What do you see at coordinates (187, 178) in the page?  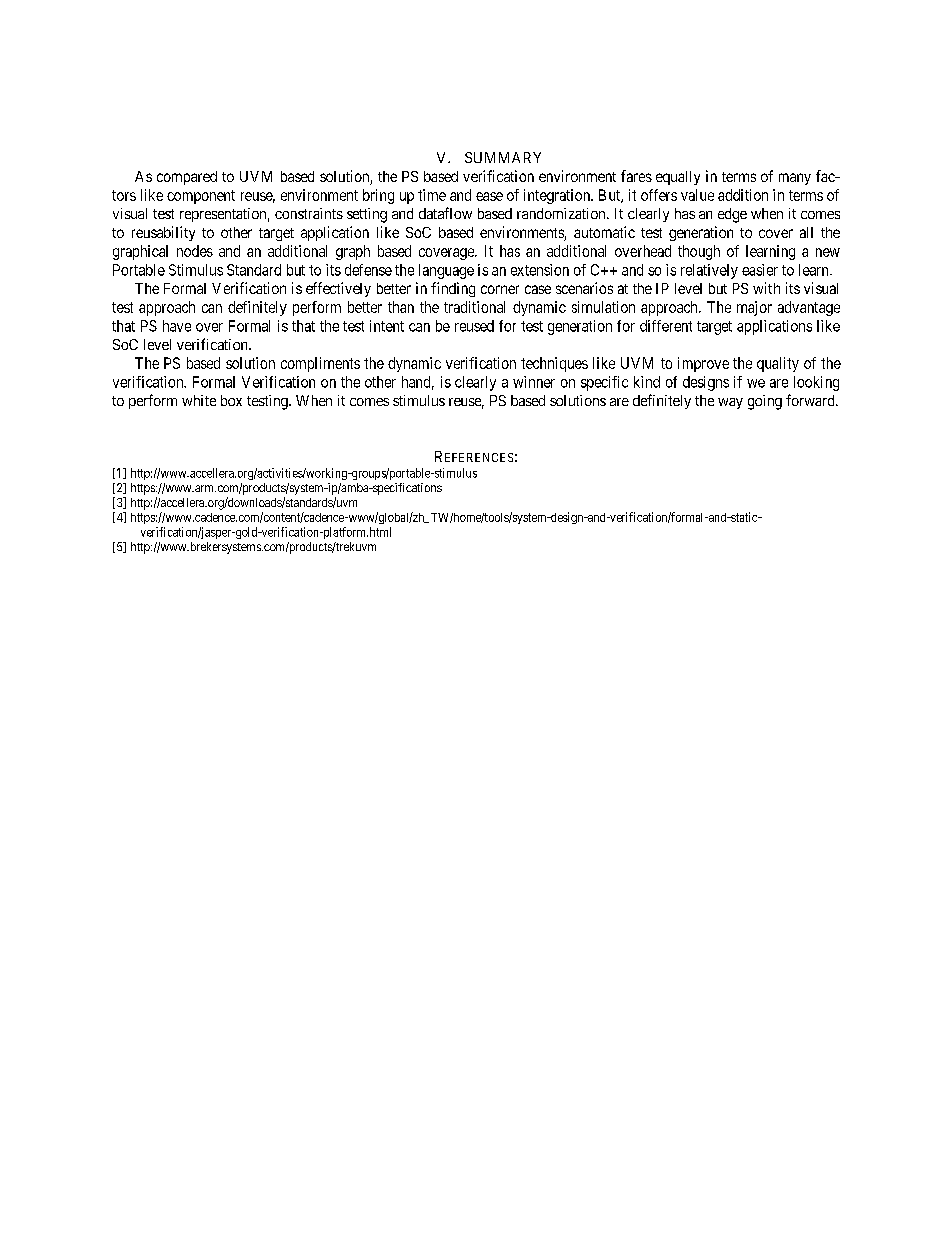 I see `compared` at bounding box center [187, 178].
